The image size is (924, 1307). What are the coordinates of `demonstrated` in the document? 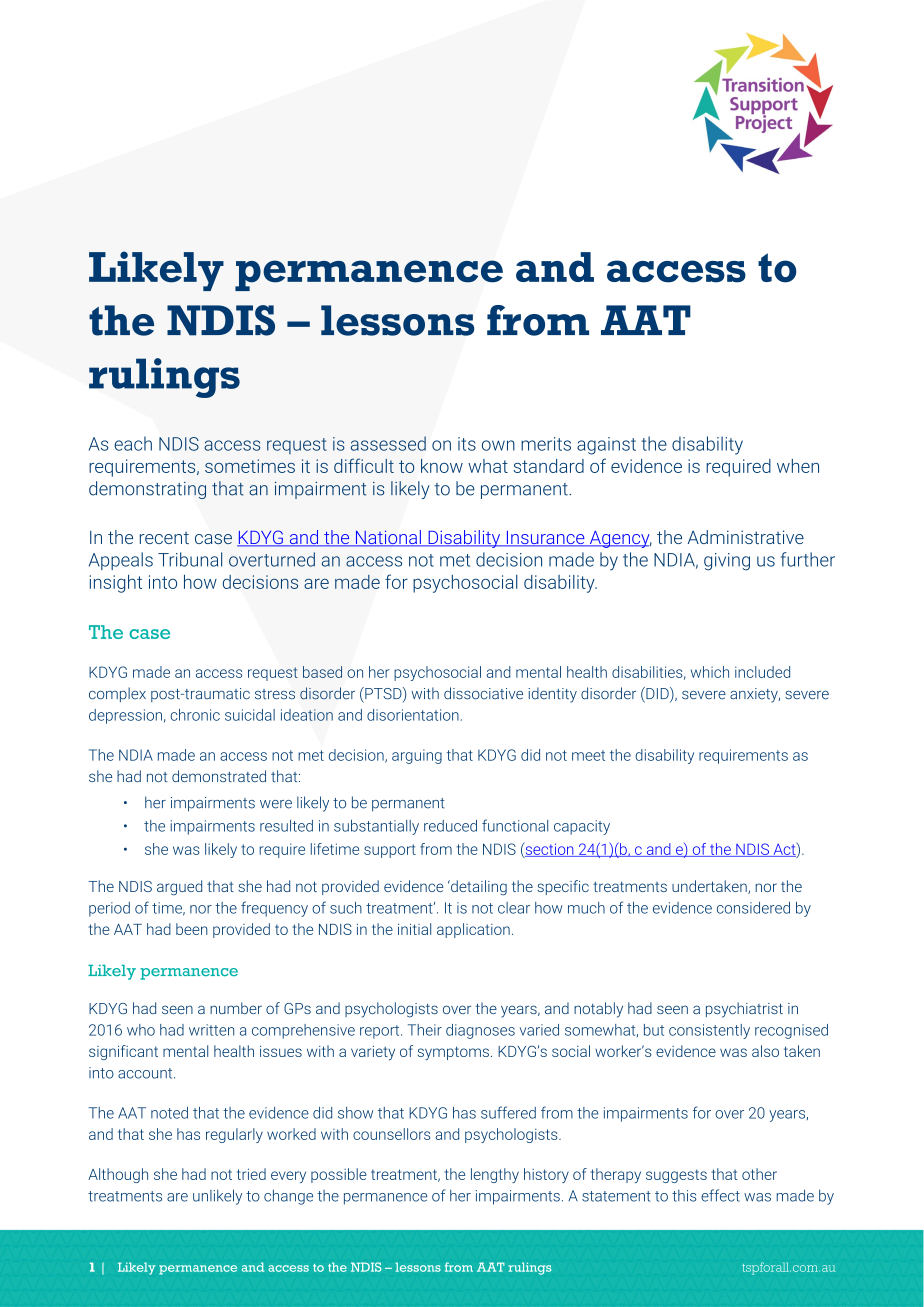 It's located at (219, 776).
